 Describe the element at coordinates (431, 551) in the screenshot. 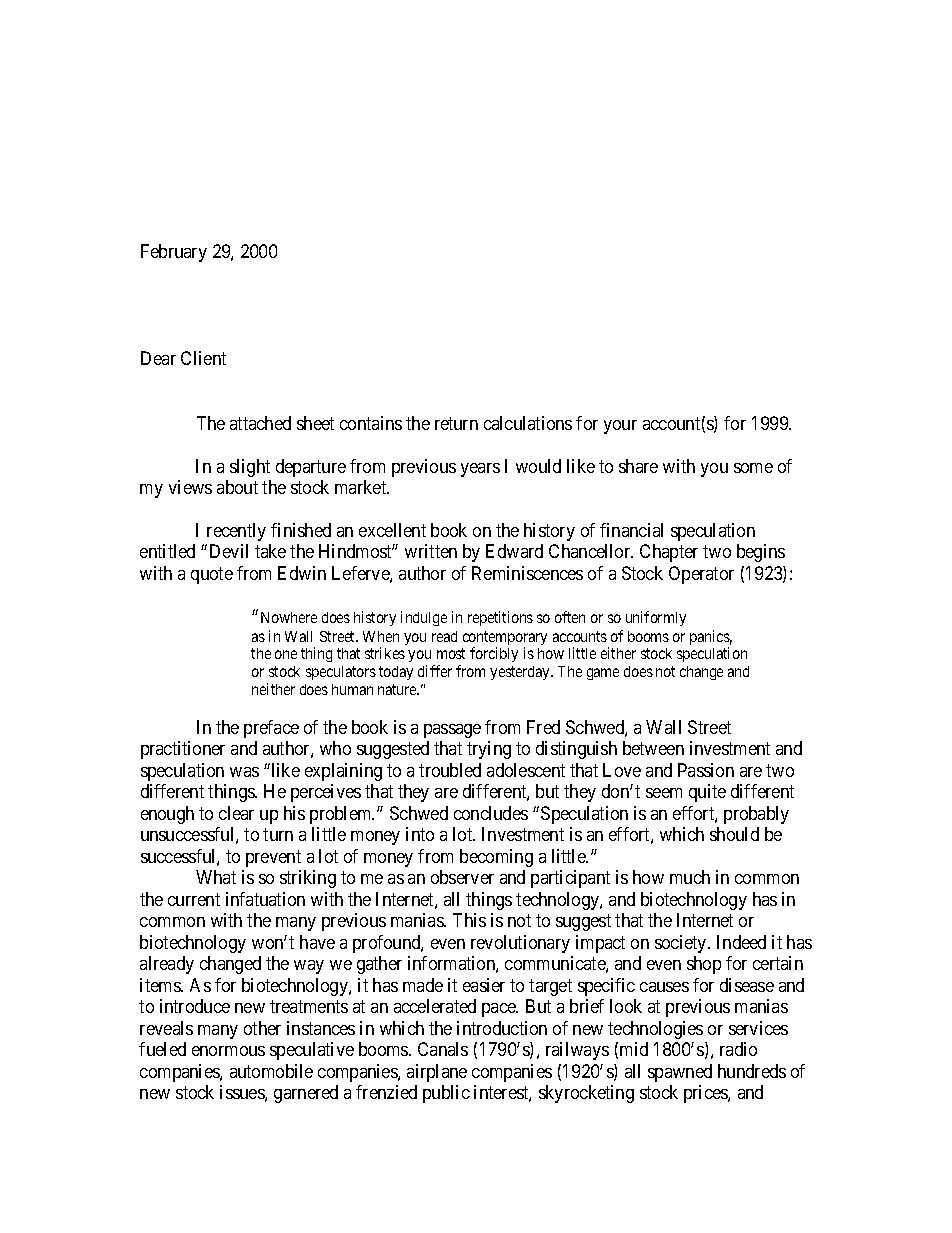

I see `written` at that location.
